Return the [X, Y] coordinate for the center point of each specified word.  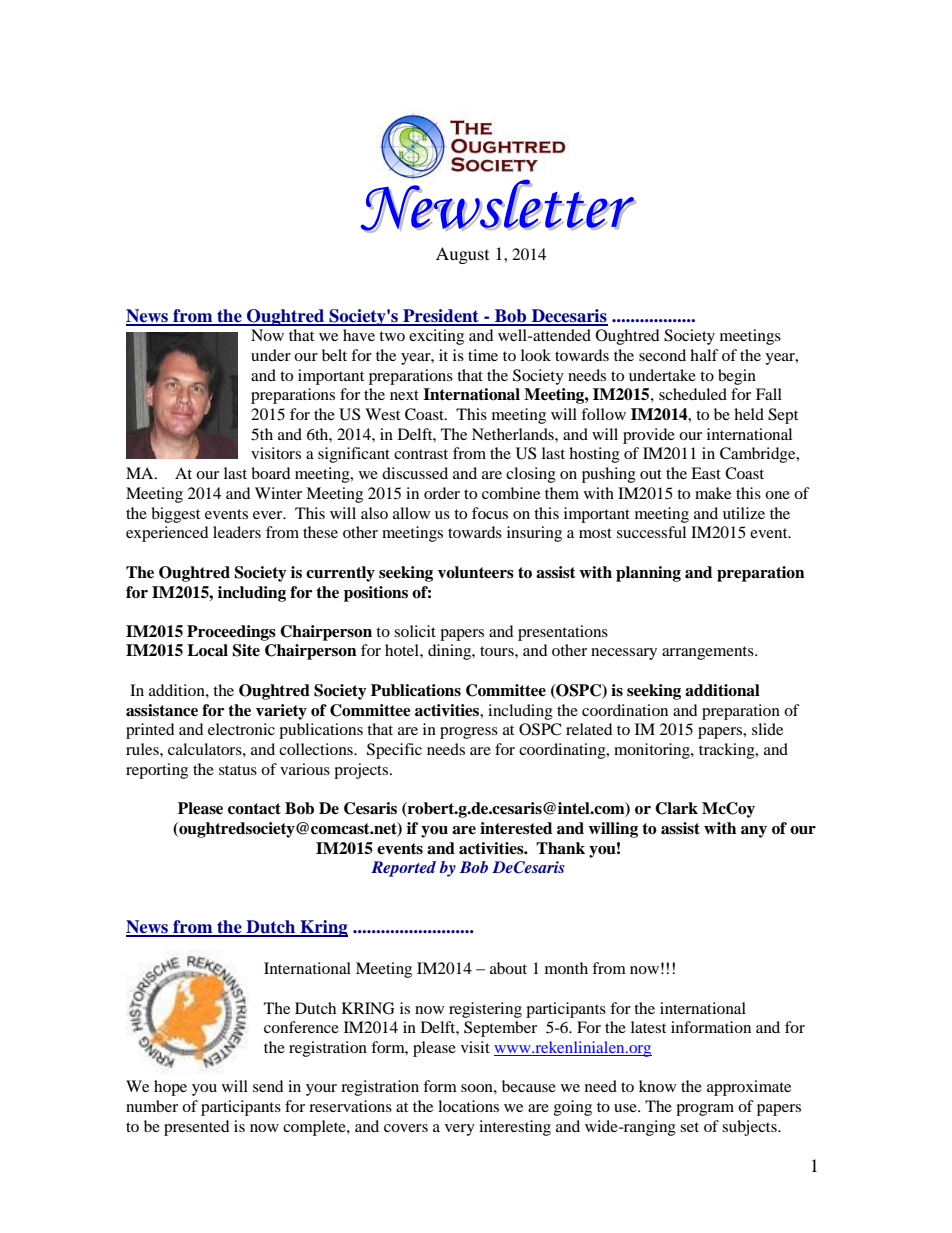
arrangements [709, 653]
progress [469, 733]
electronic [241, 729]
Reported [403, 869]
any [754, 832]
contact [254, 809]
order [442, 493]
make [713, 493]
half [704, 355]
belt [334, 355]
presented [197, 1128]
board [271, 473]
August [462, 255]
